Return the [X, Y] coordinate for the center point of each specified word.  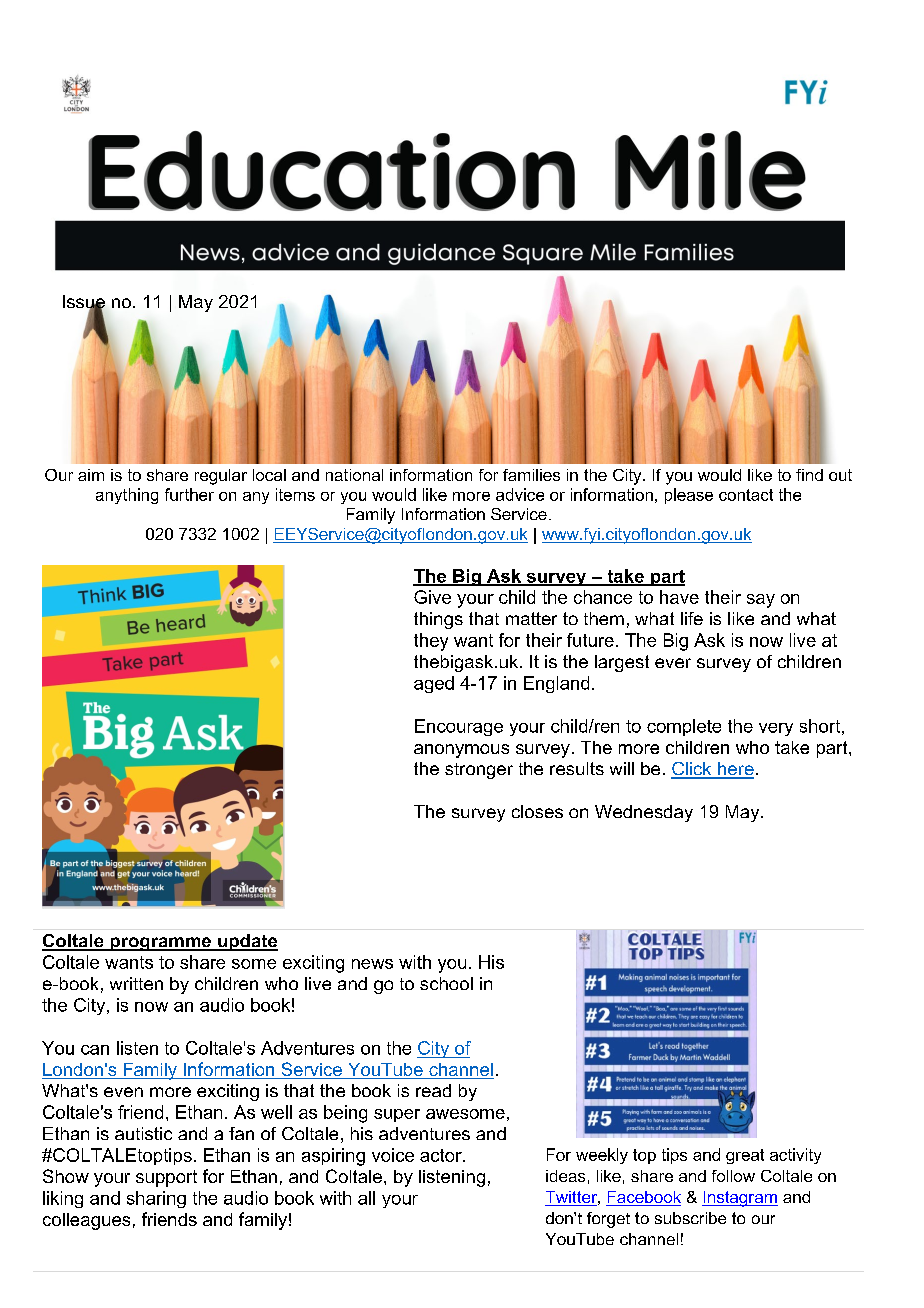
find [809, 475]
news [372, 964]
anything [127, 496]
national [354, 475]
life [692, 618]
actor [442, 1155]
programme [160, 944]
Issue [84, 303]
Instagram [740, 1199]
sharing [156, 1199]
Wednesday [644, 813]
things [438, 620]
